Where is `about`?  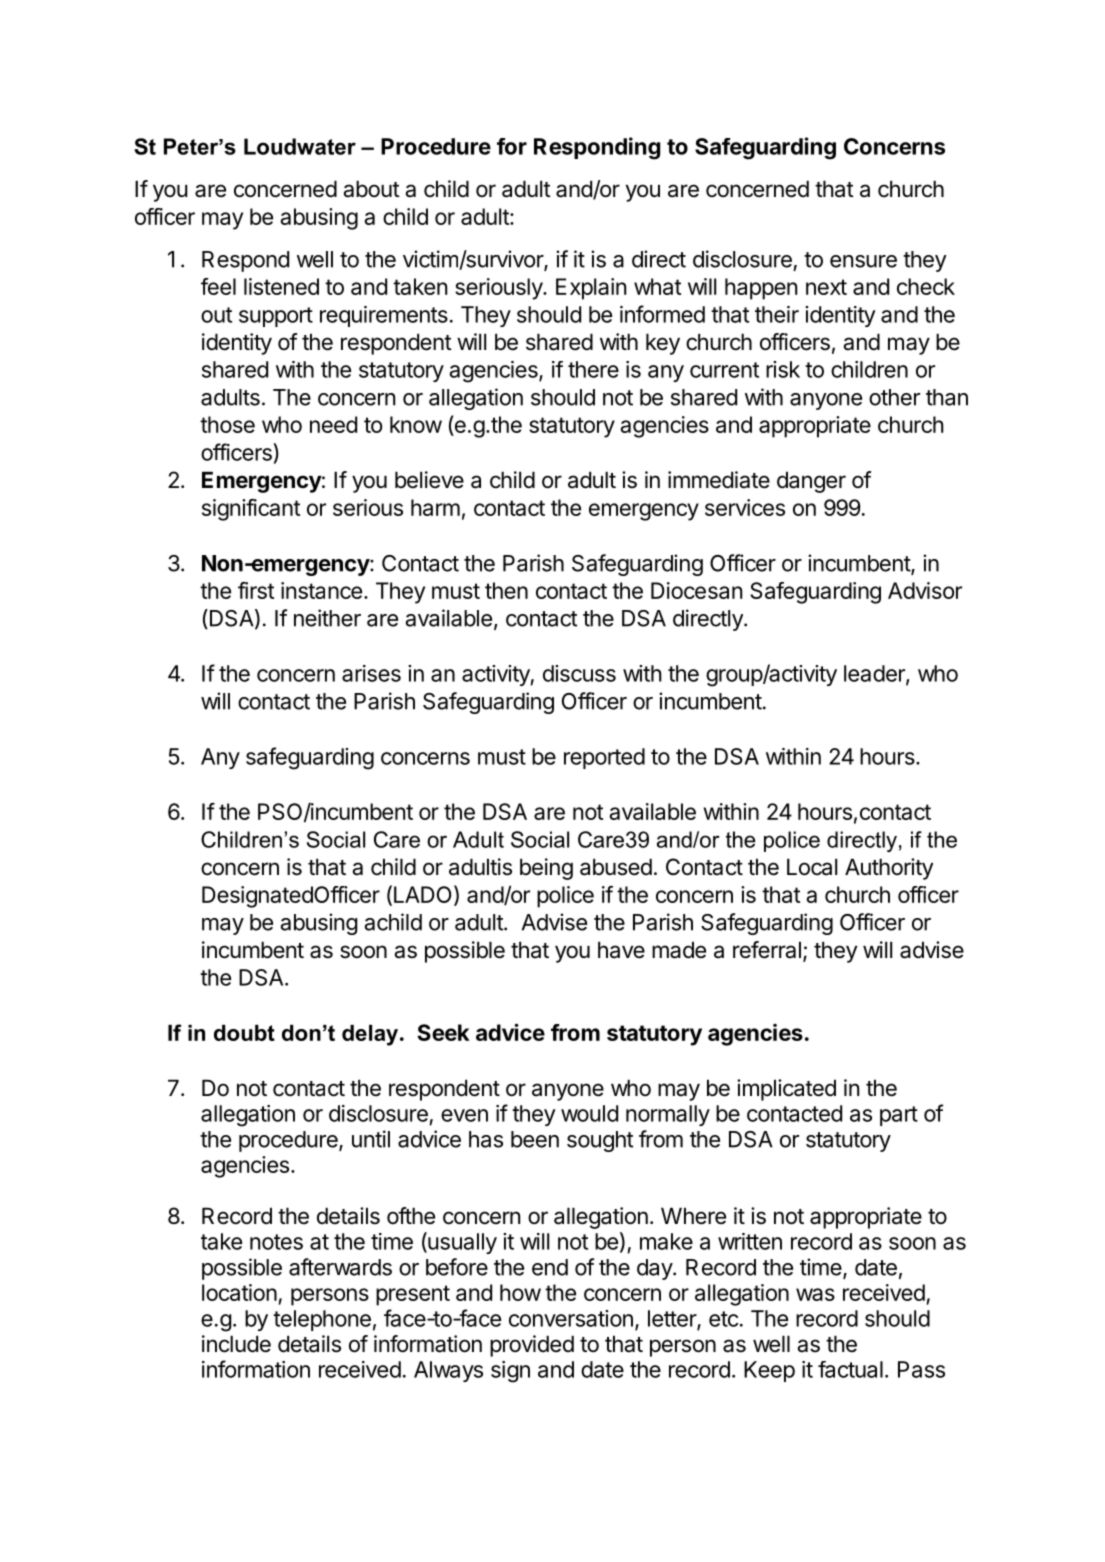 about is located at coordinates (371, 189).
